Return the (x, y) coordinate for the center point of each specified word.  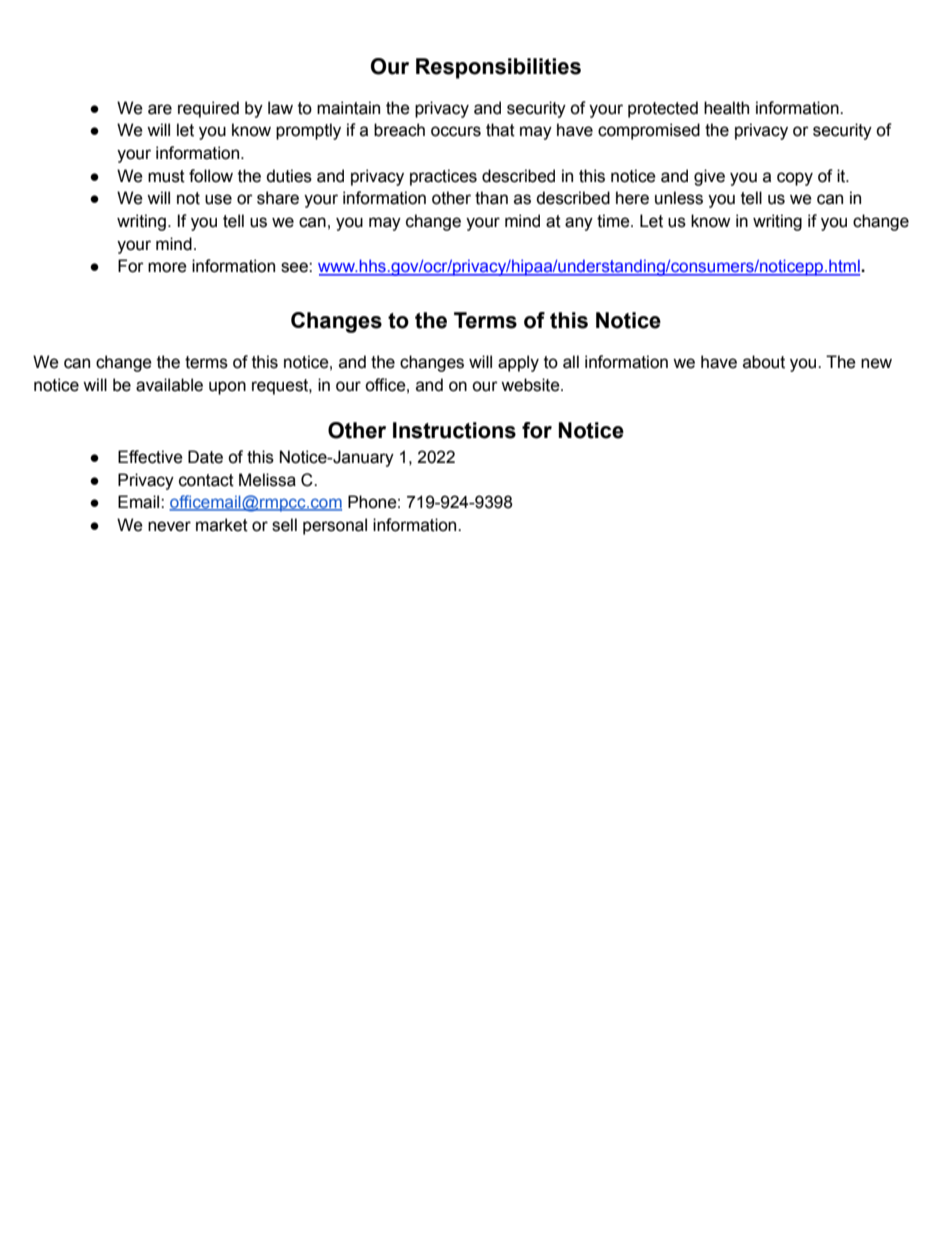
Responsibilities (498, 68)
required (208, 109)
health (726, 108)
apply (518, 363)
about (764, 362)
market (222, 525)
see (295, 267)
